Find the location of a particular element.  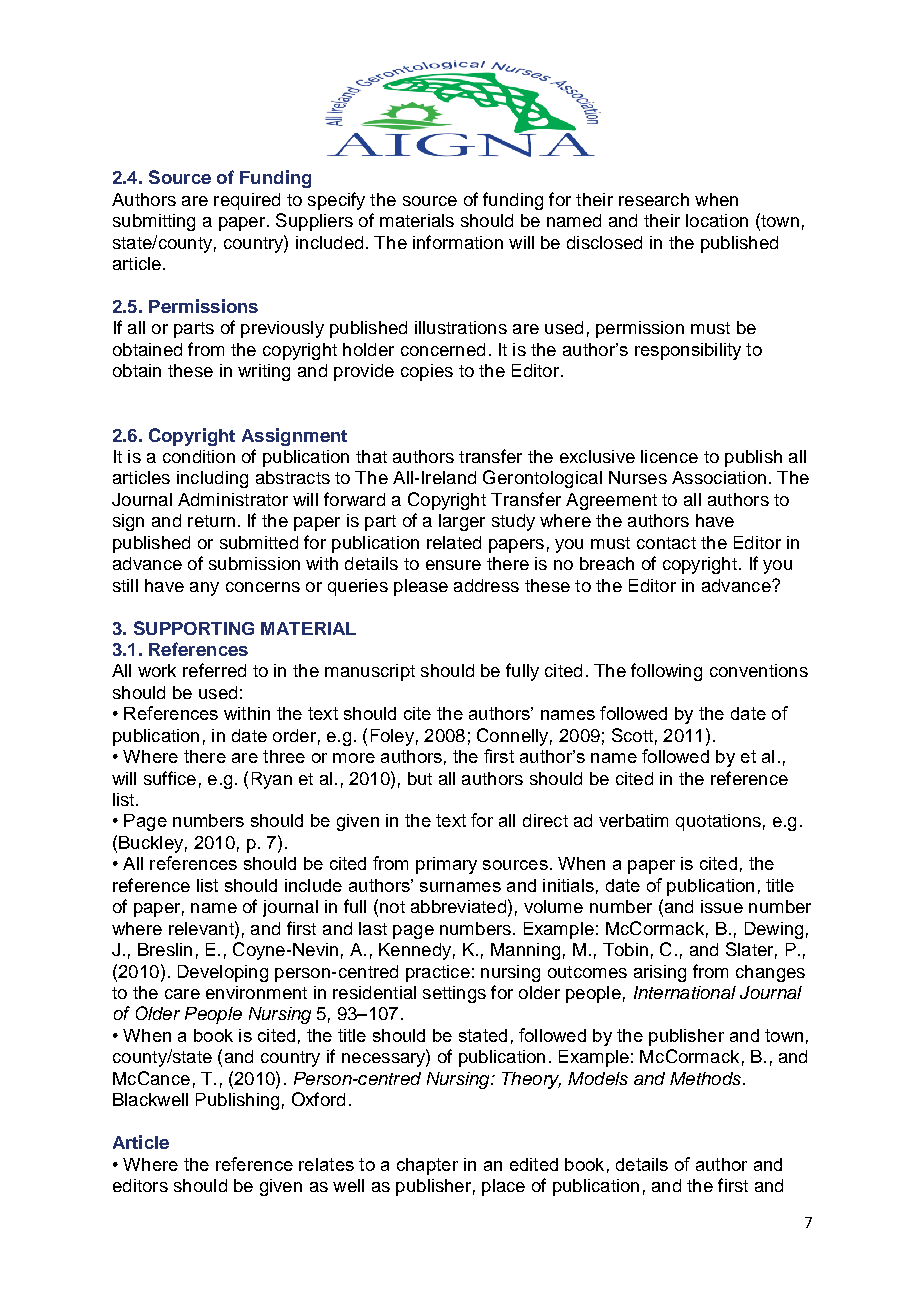

Methods is located at coordinates (707, 1078).
